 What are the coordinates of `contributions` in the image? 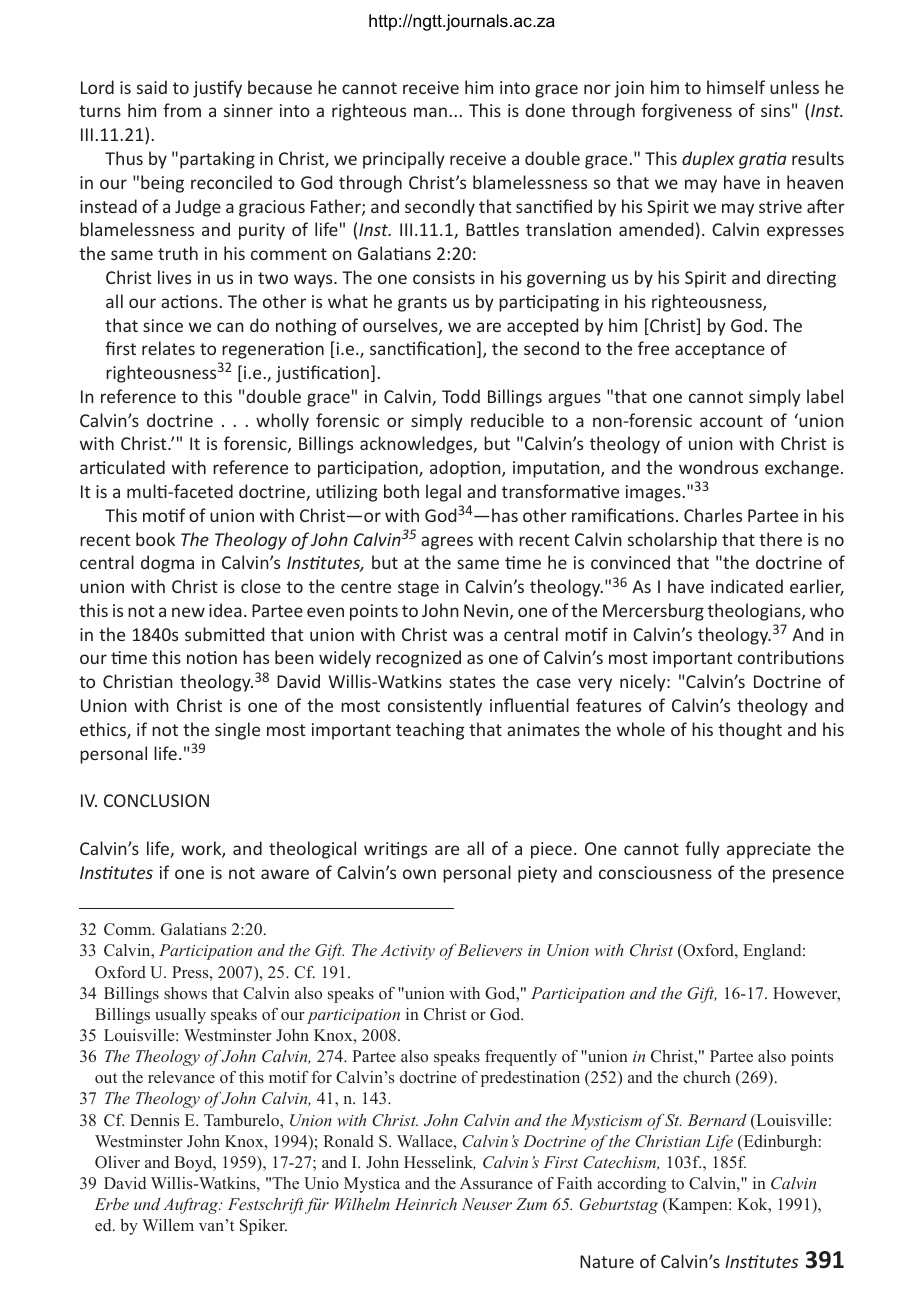 It's located at (791, 657).
